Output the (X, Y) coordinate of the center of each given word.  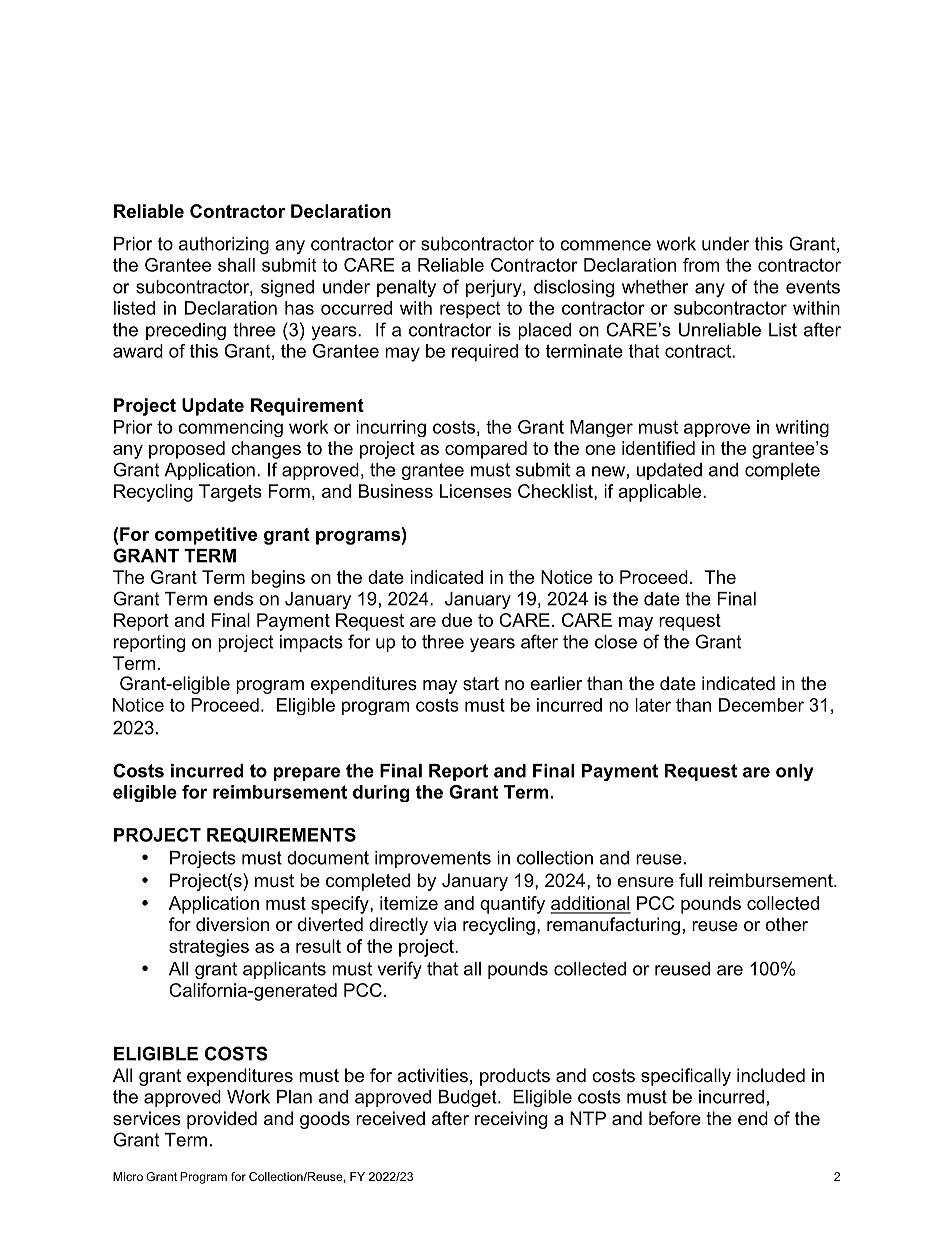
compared (486, 450)
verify (400, 970)
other (787, 924)
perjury (495, 288)
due (457, 620)
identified (658, 448)
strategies (209, 948)
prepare (306, 774)
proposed (187, 450)
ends (233, 599)
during (381, 793)
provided (222, 1120)
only (795, 772)
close (616, 642)
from (701, 265)
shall (236, 265)
